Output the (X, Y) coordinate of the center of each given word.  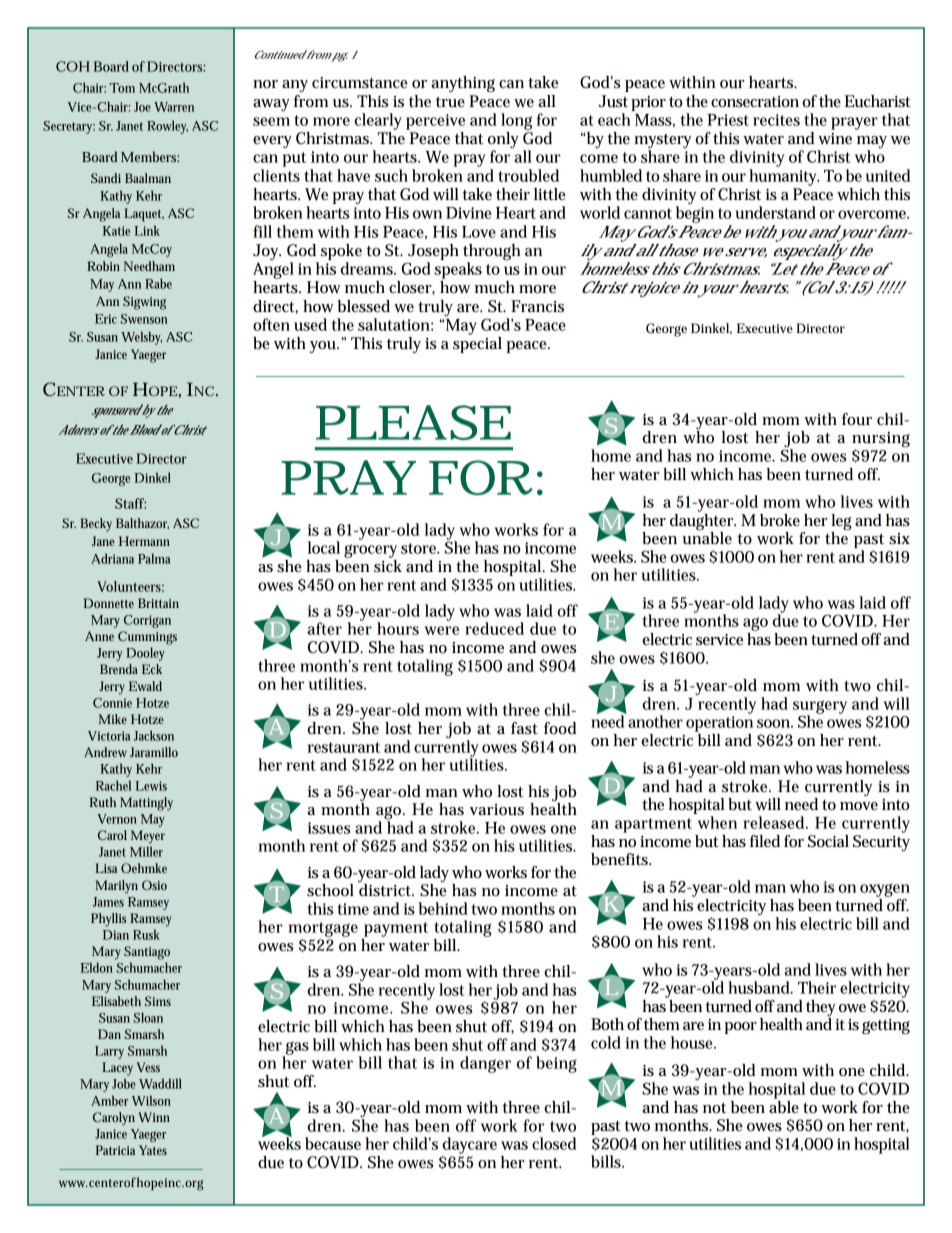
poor (740, 1028)
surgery (820, 708)
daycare (469, 1145)
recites (776, 120)
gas (296, 1049)
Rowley (167, 127)
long (516, 121)
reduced (494, 628)
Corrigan (147, 621)
